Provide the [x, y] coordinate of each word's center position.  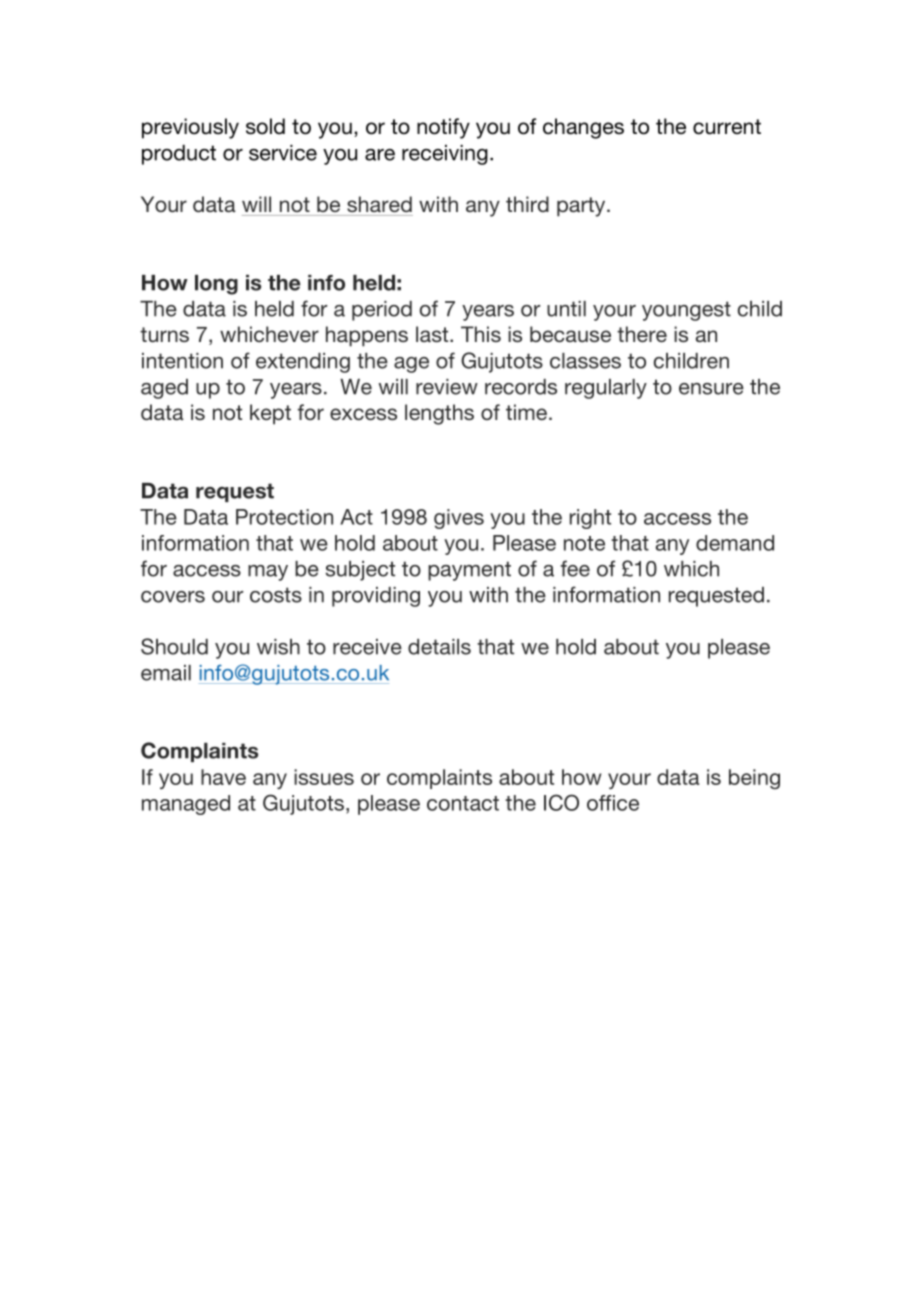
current [727, 127]
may [268, 573]
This [481, 334]
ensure [711, 389]
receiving [445, 155]
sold [265, 126]
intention [182, 361]
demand [735, 543]
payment [469, 571]
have [223, 777]
